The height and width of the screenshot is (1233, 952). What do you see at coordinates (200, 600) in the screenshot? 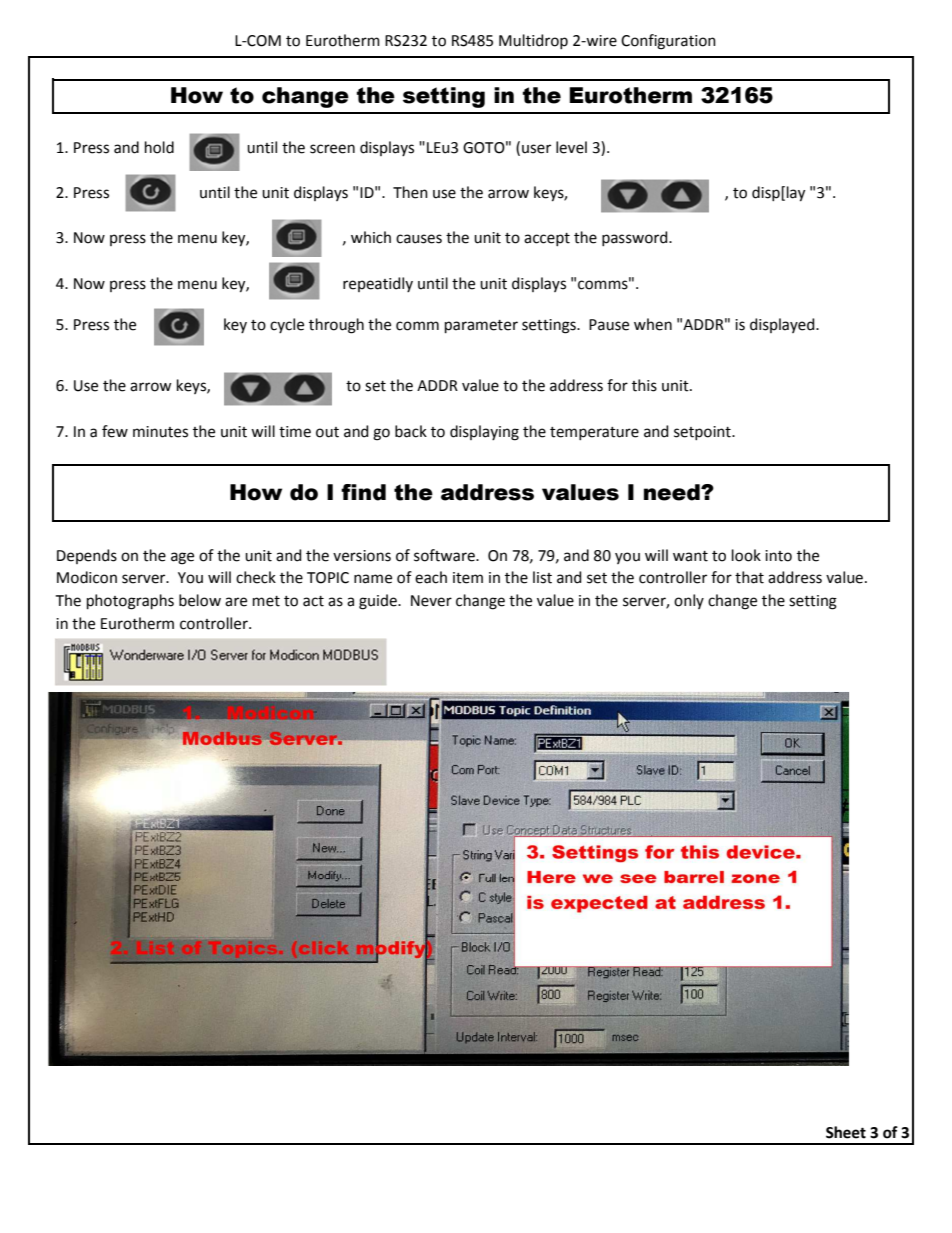
I see `below` at bounding box center [200, 600].
